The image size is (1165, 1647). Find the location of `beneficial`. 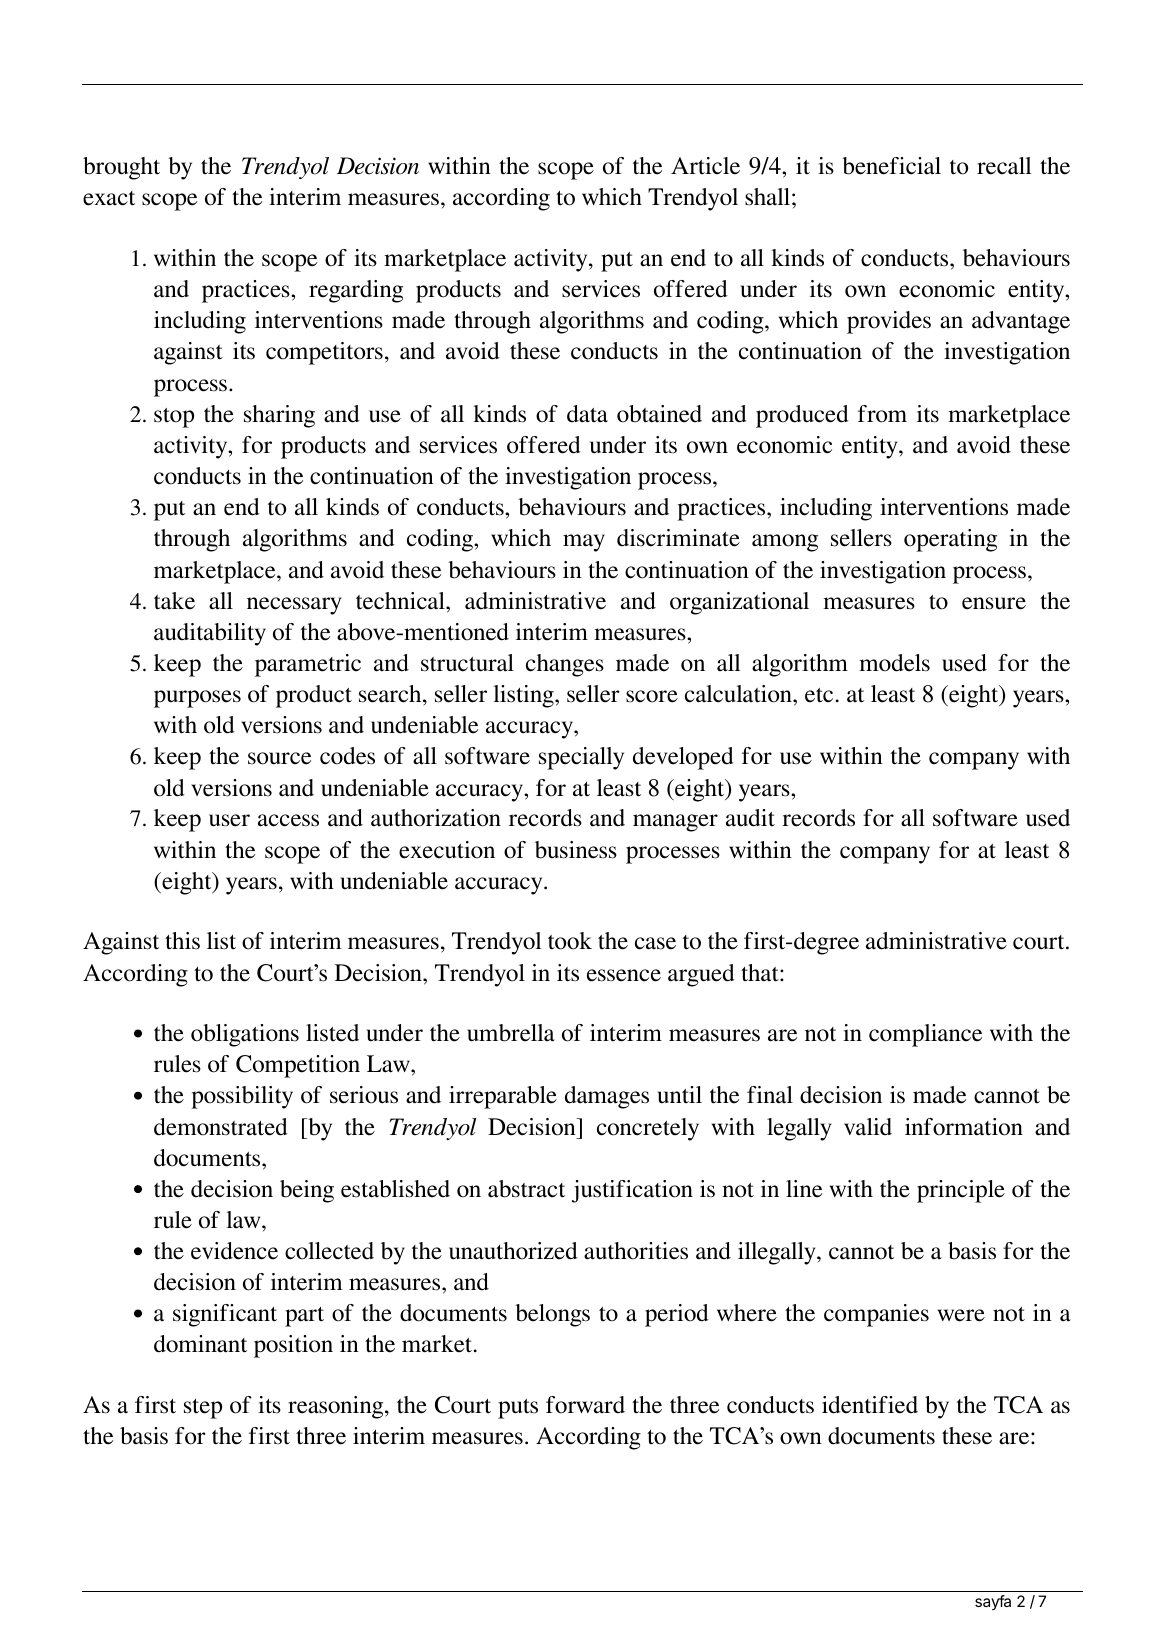

beneficial is located at coordinates (892, 166).
